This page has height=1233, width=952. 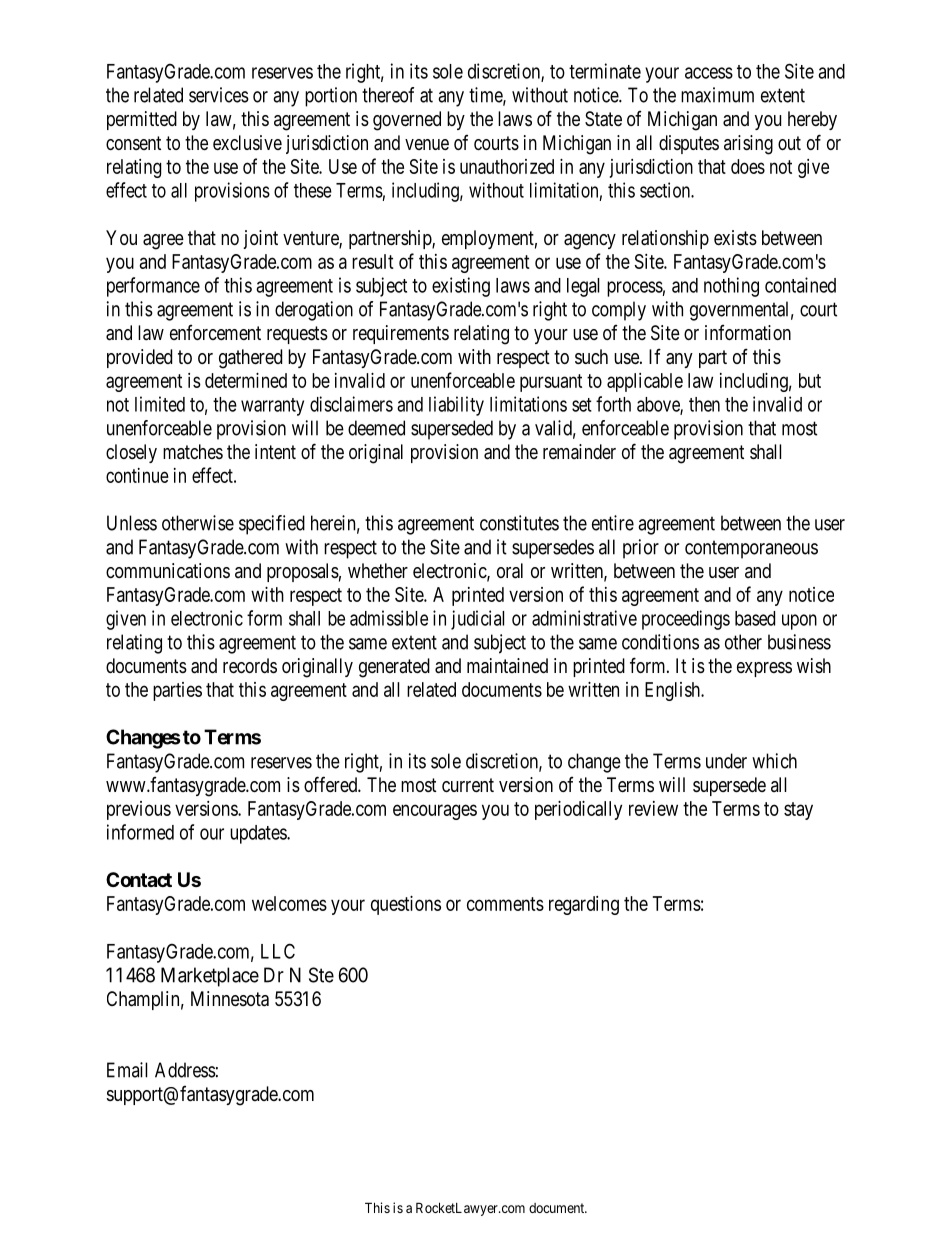 What do you see at coordinates (510, 571) in the page?
I see `oral` at bounding box center [510, 571].
